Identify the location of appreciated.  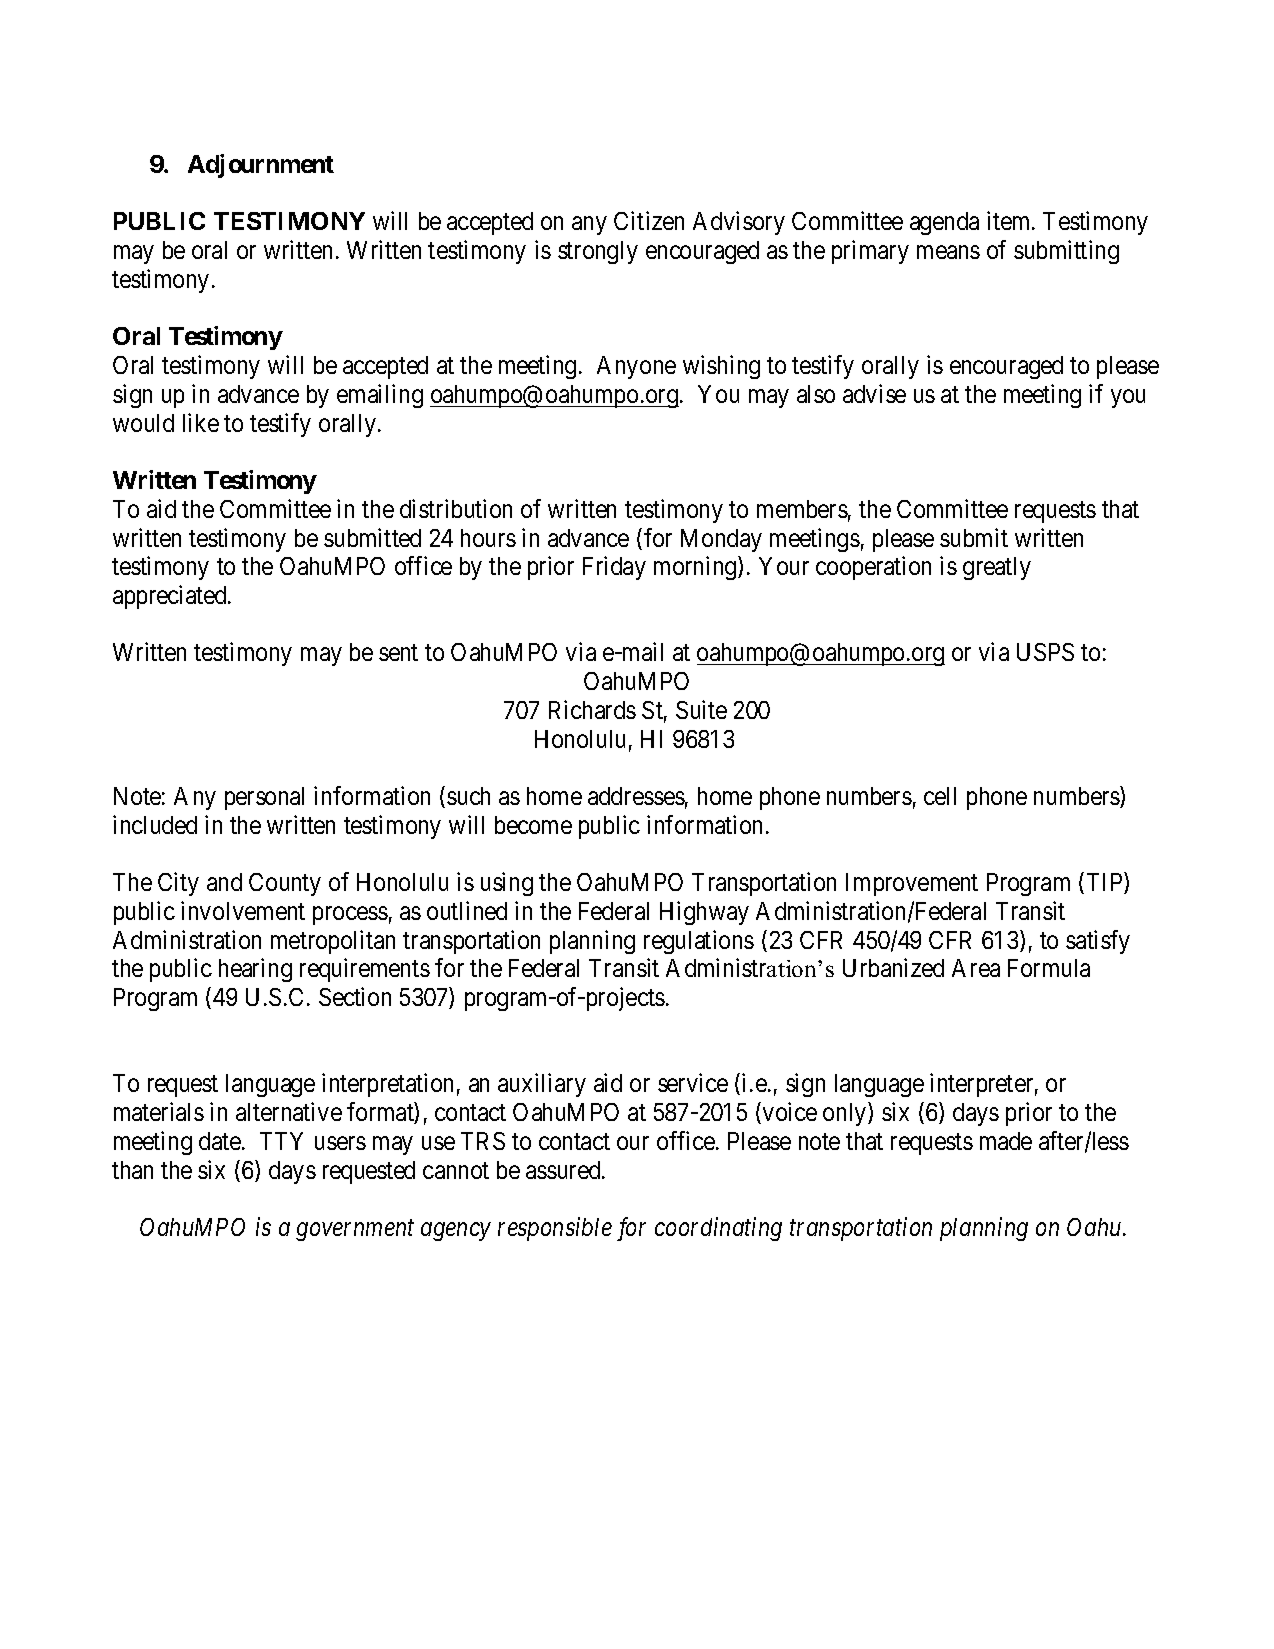
(171, 597).
